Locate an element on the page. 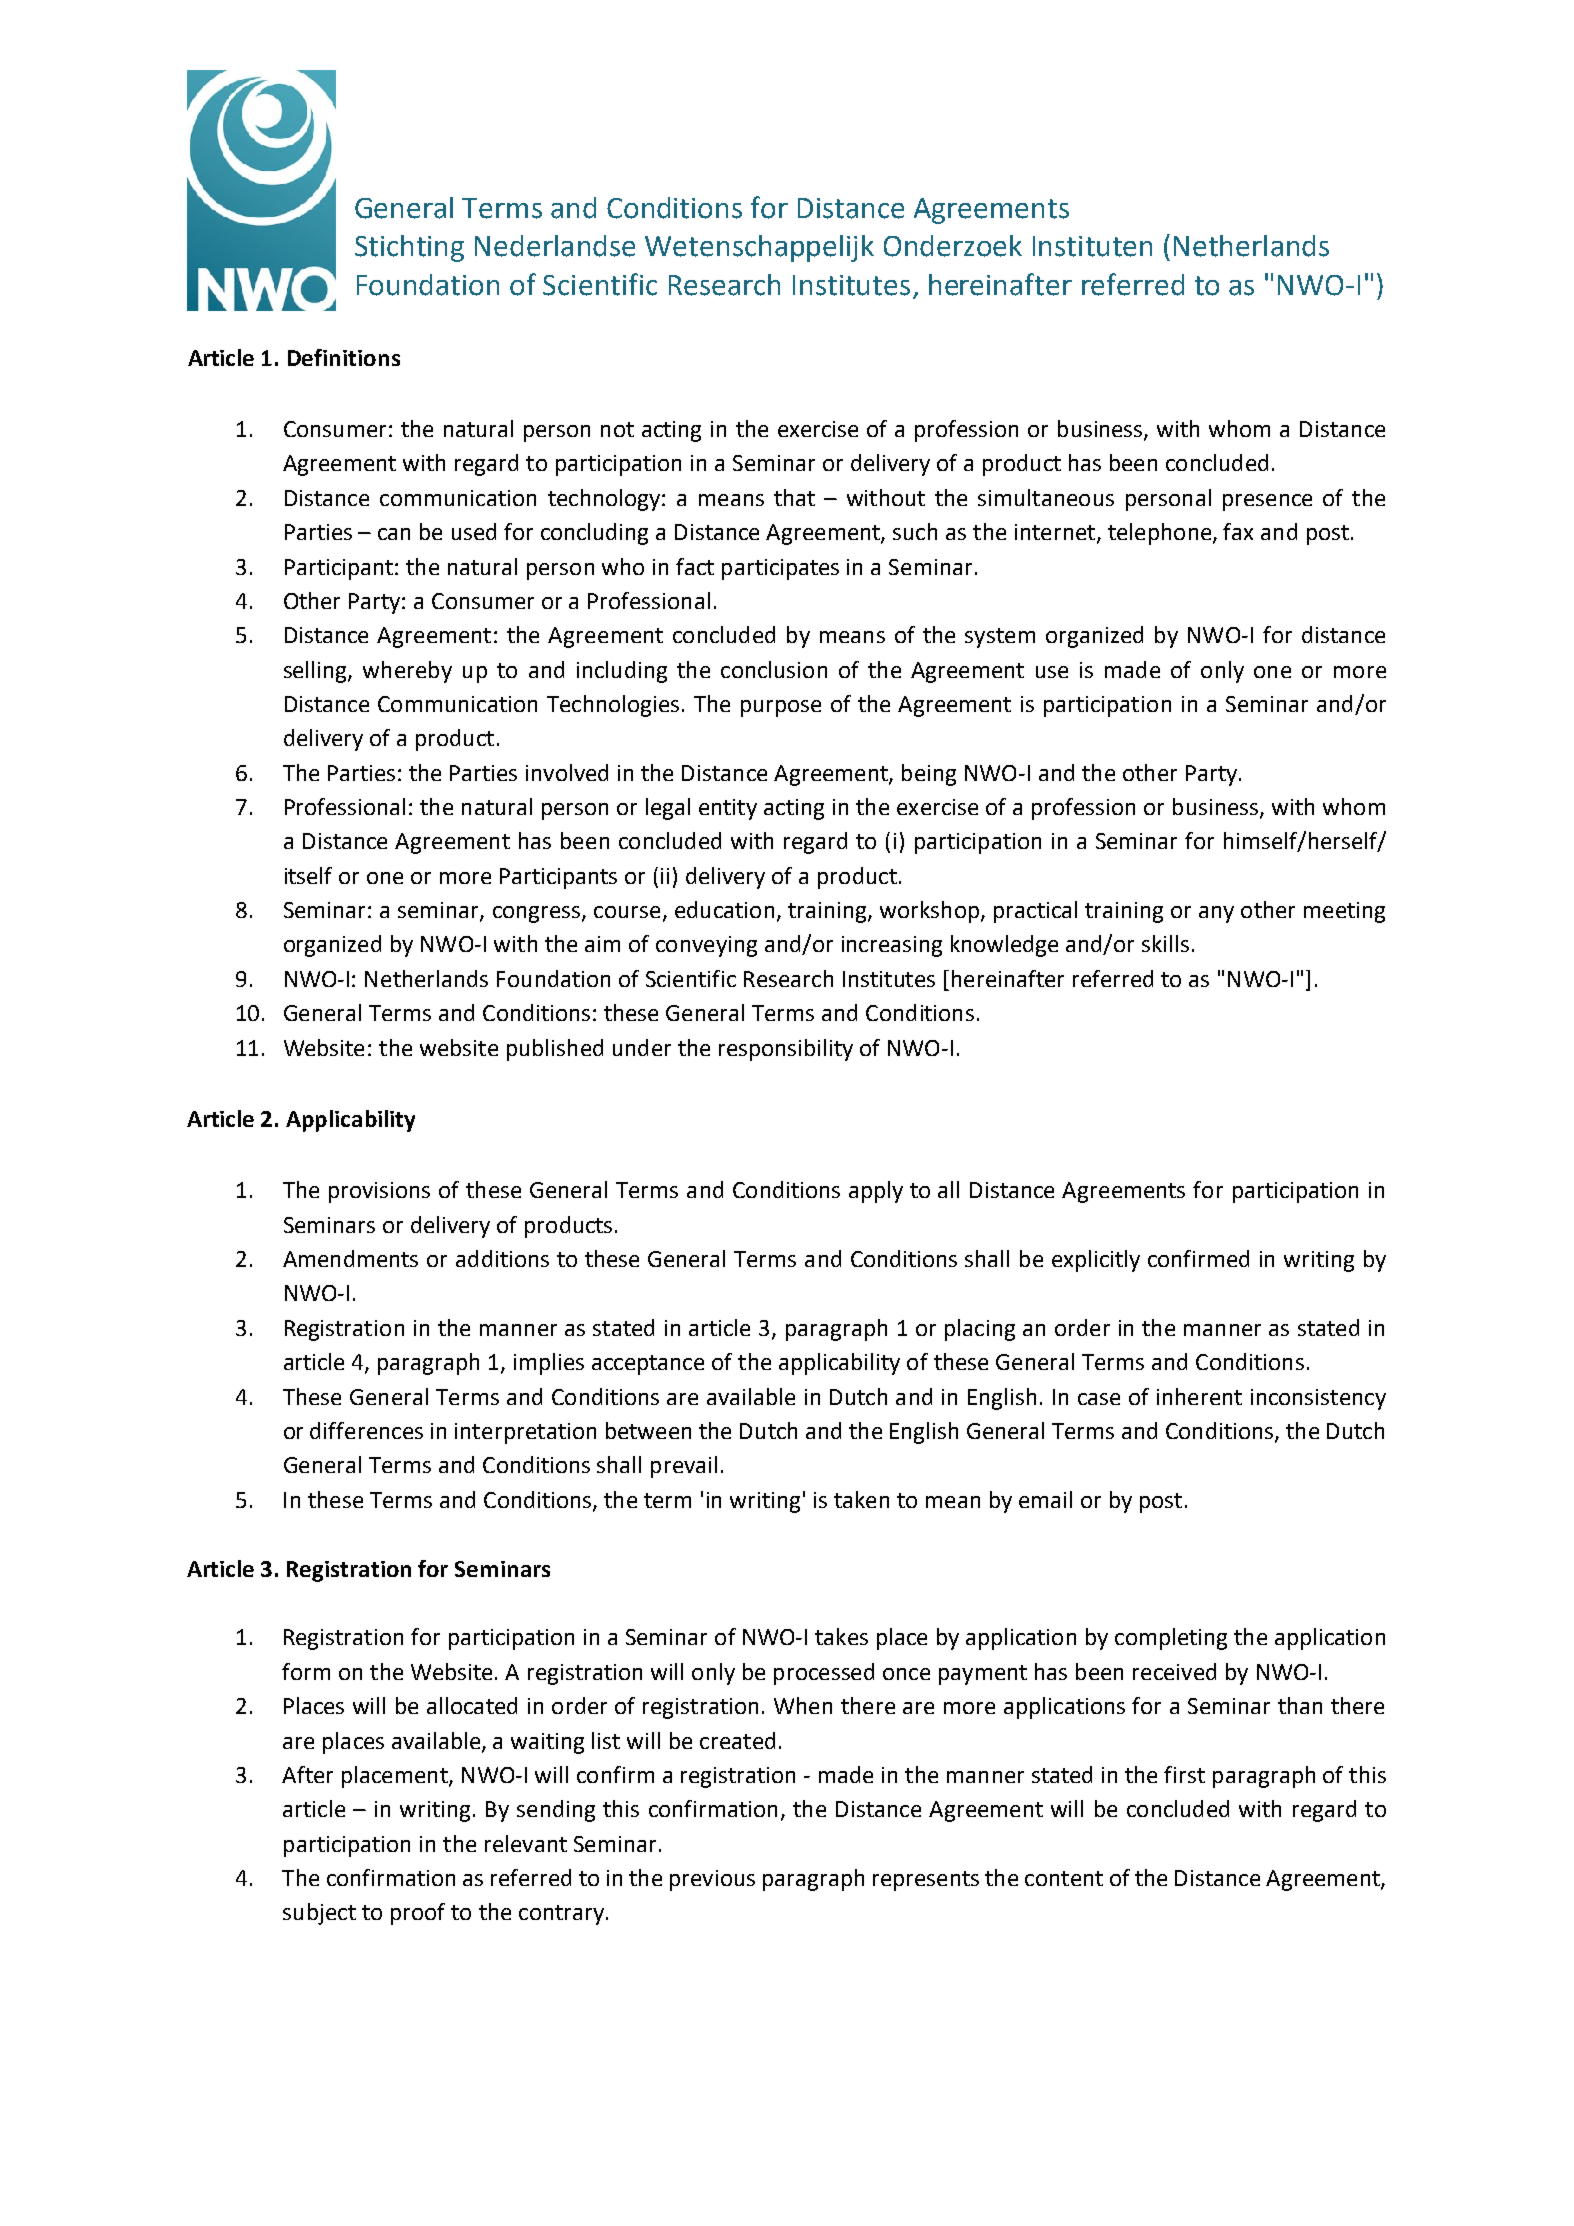 This image has height=2226, width=1574. published is located at coordinates (555, 1050).
